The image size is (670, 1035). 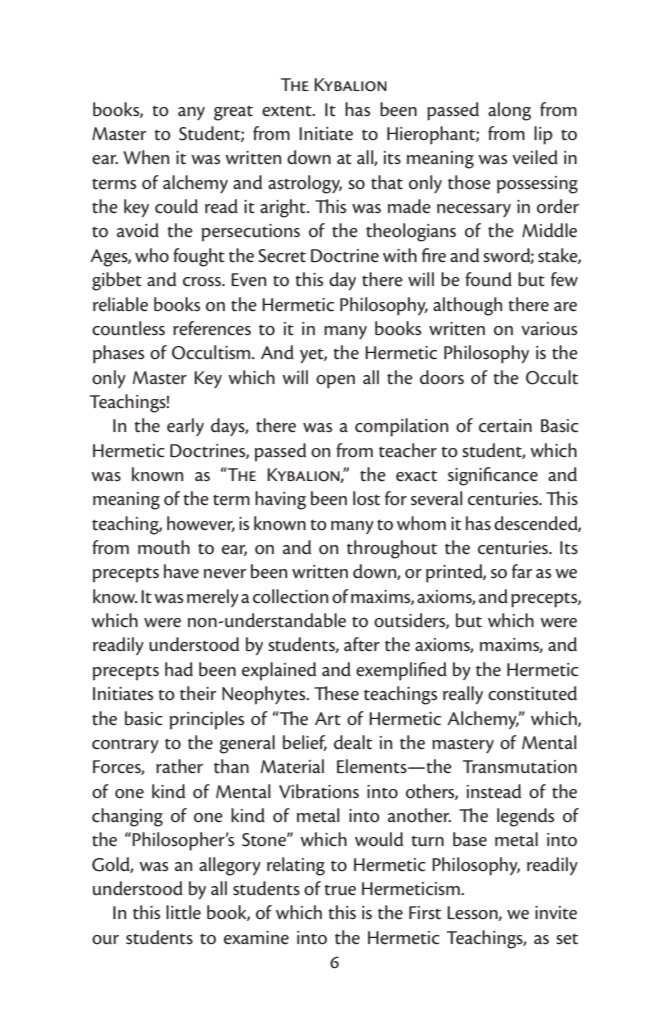 I want to click on little, so click(x=183, y=912).
